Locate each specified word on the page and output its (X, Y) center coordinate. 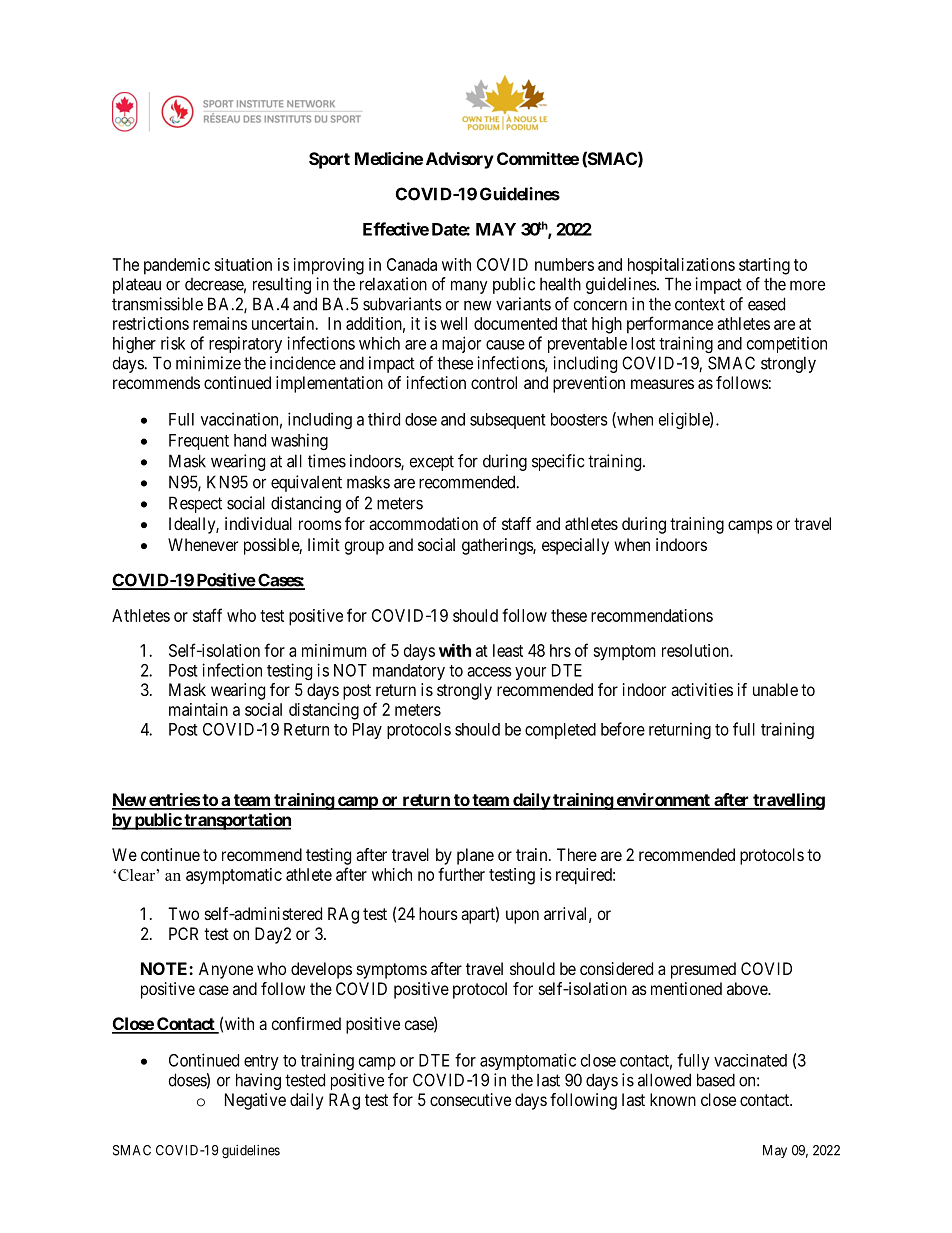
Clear (137, 875)
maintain (198, 709)
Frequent (199, 442)
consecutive (470, 1099)
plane (475, 856)
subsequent (508, 421)
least (508, 650)
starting (764, 266)
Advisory (460, 160)
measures (662, 384)
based (716, 1080)
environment (663, 801)
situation (243, 264)
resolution (696, 650)
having (258, 1081)
